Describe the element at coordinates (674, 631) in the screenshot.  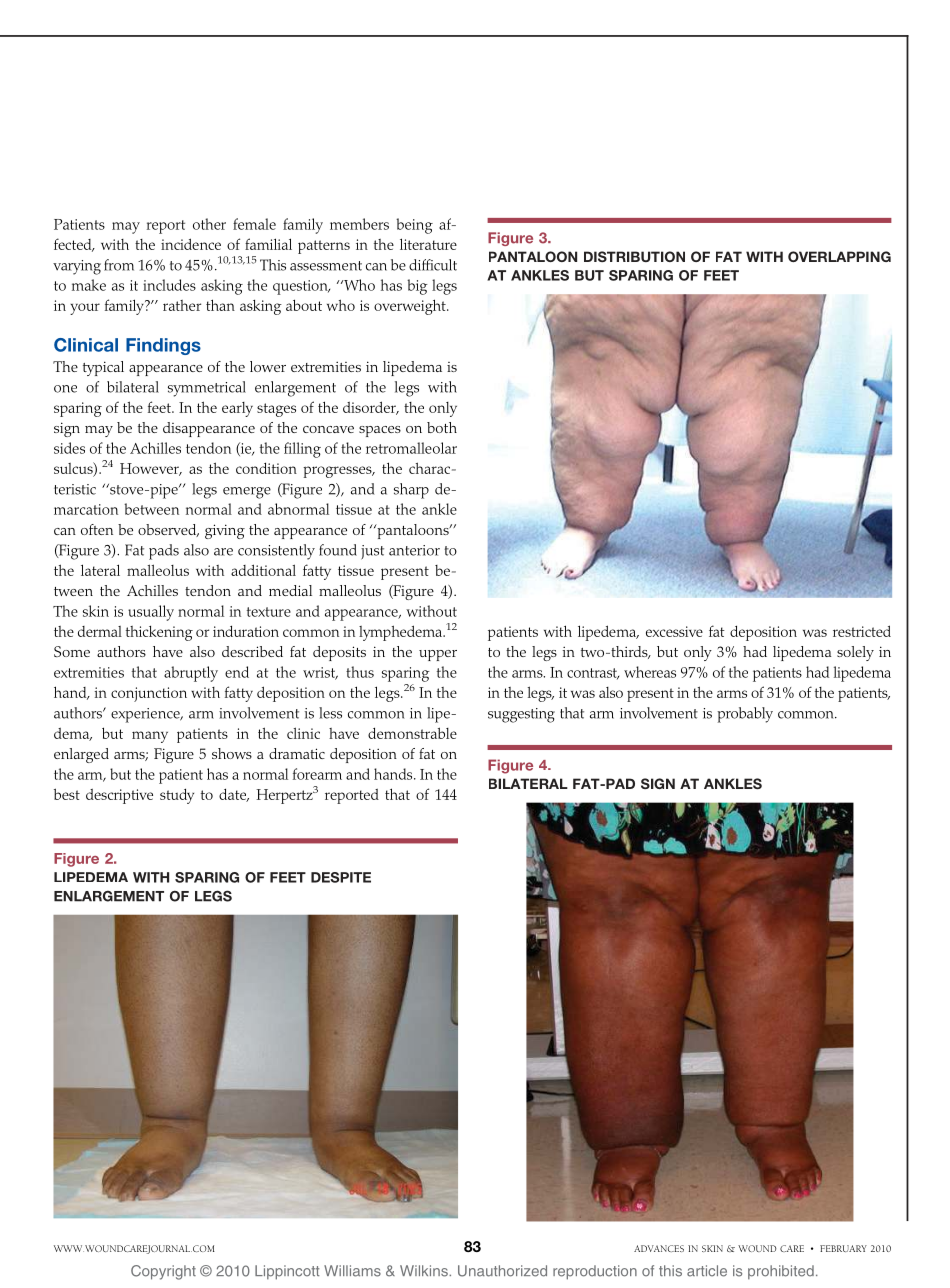
I see `excessive` at that location.
